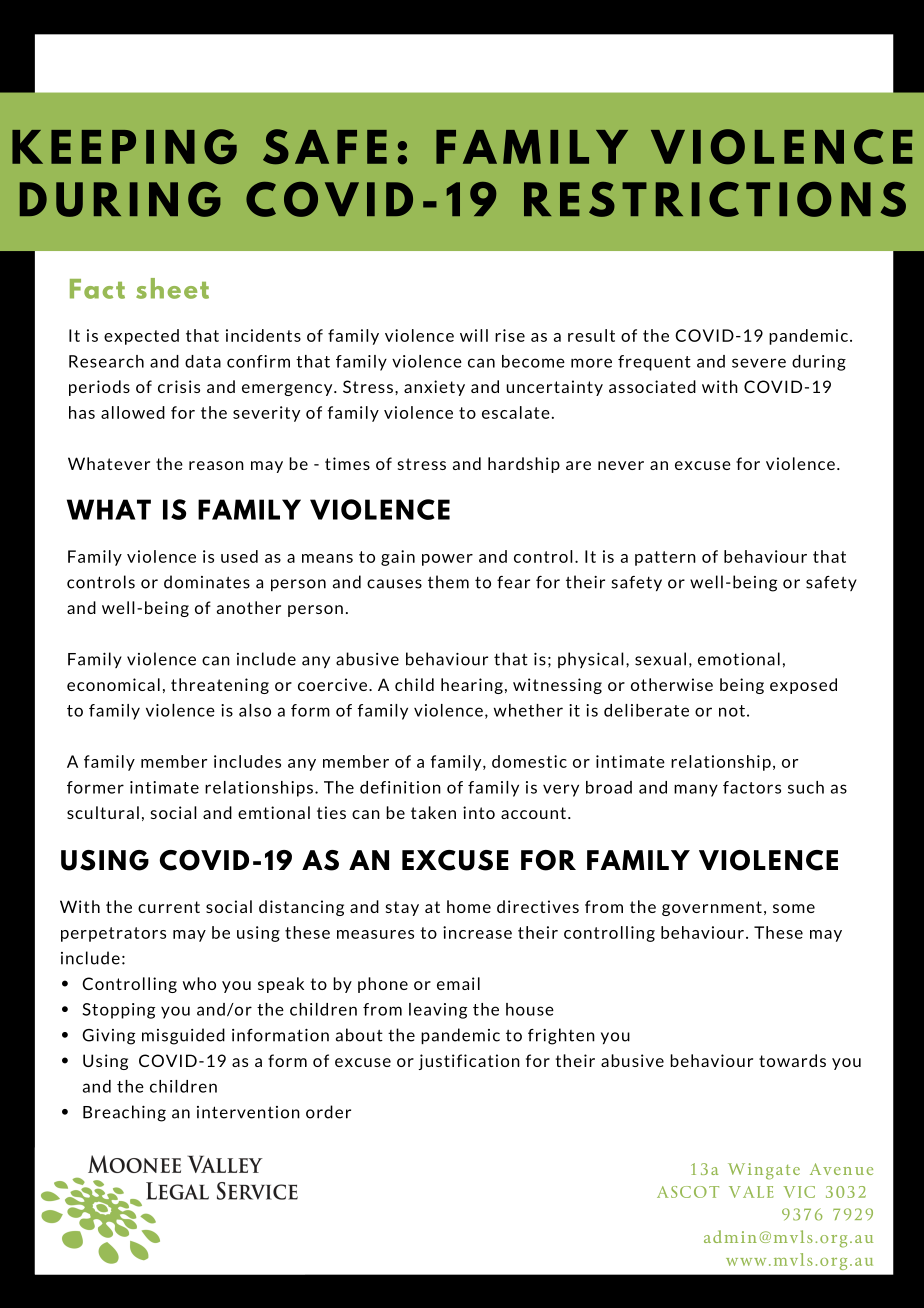 The width and height of the screenshot is (924, 1308). What do you see at coordinates (759, 363) in the screenshot?
I see `severe` at bounding box center [759, 363].
